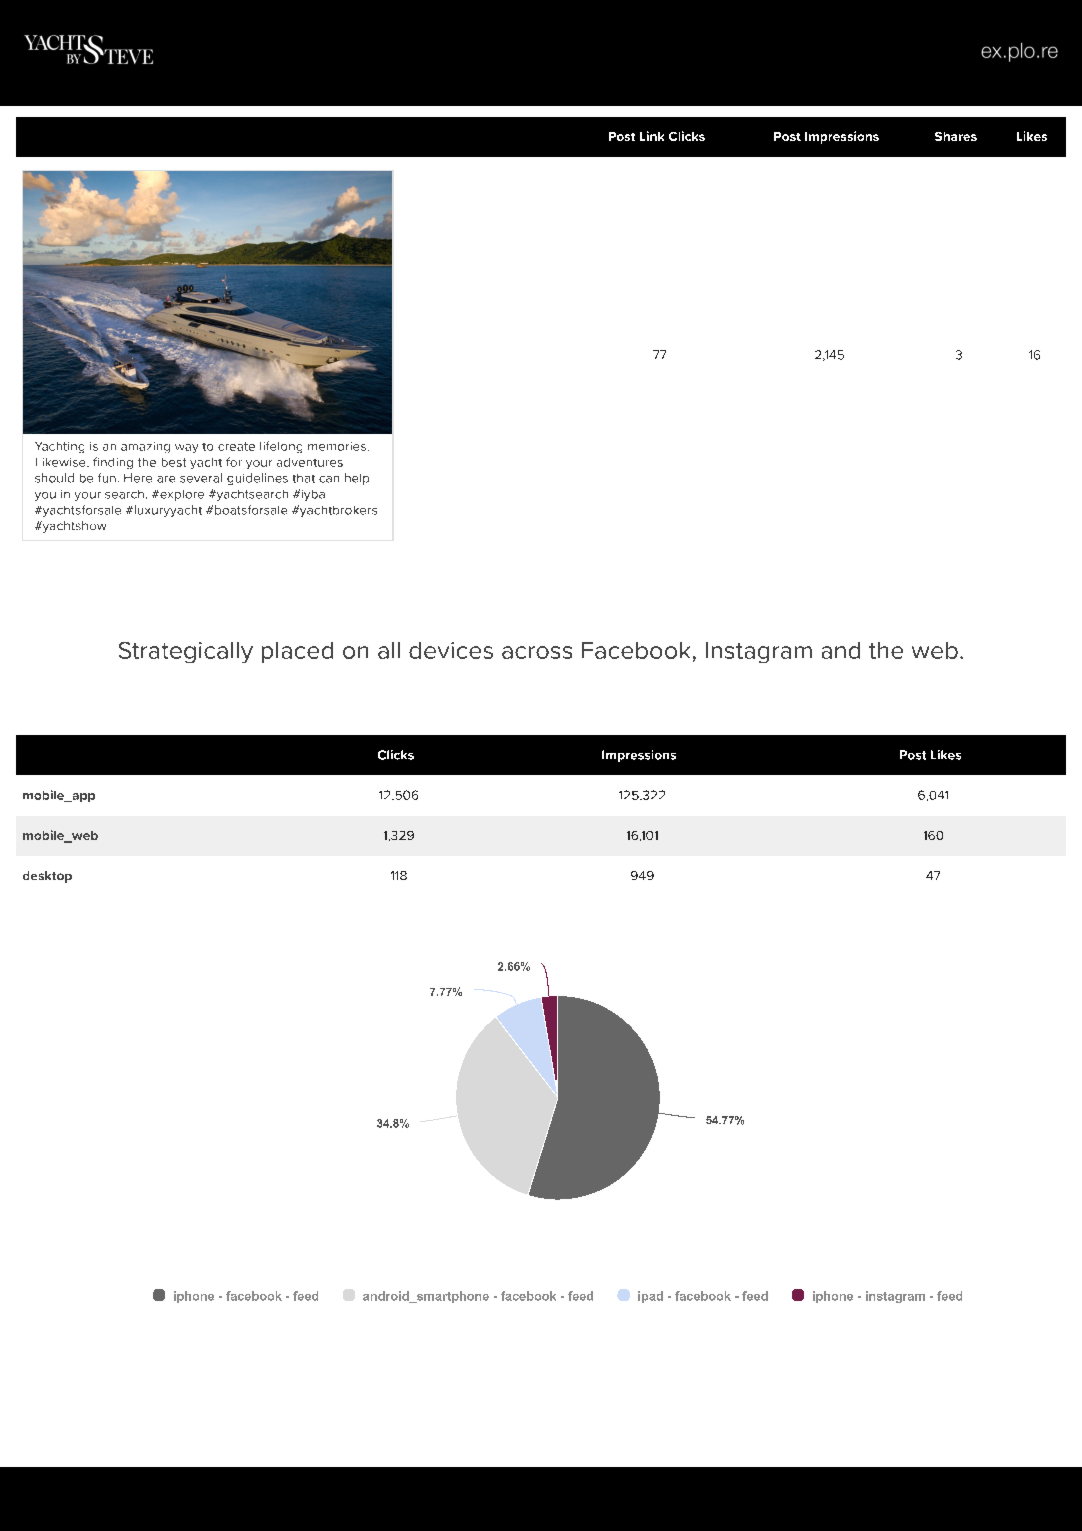 The width and height of the screenshot is (1082, 1531). What do you see at coordinates (956, 136) in the screenshot?
I see `Shares` at bounding box center [956, 136].
